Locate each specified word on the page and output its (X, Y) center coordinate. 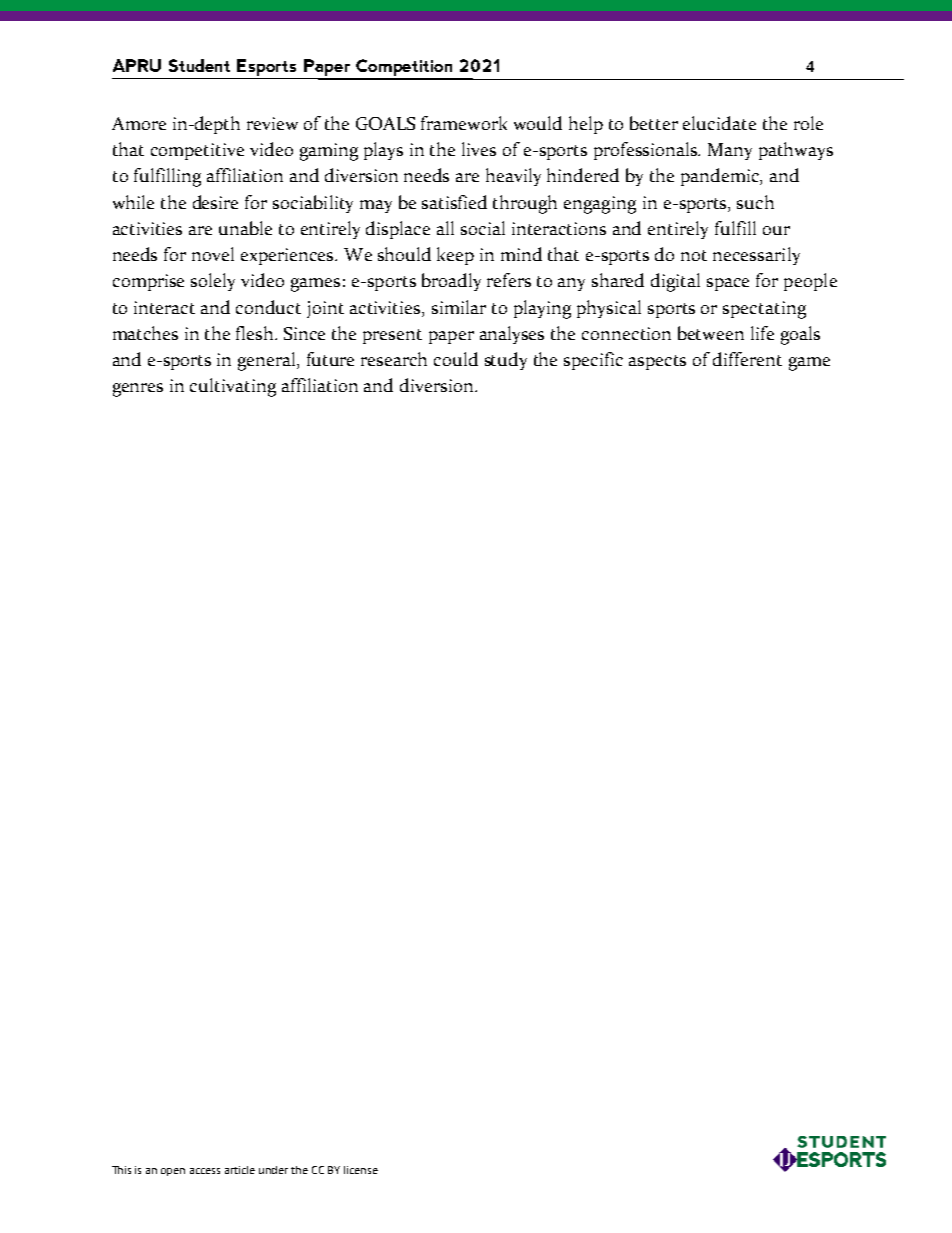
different (747, 359)
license (361, 1170)
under (273, 1170)
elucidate (719, 123)
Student (199, 65)
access (205, 1171)
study (506, 361)
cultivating (233, 387)
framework (464, 123)
